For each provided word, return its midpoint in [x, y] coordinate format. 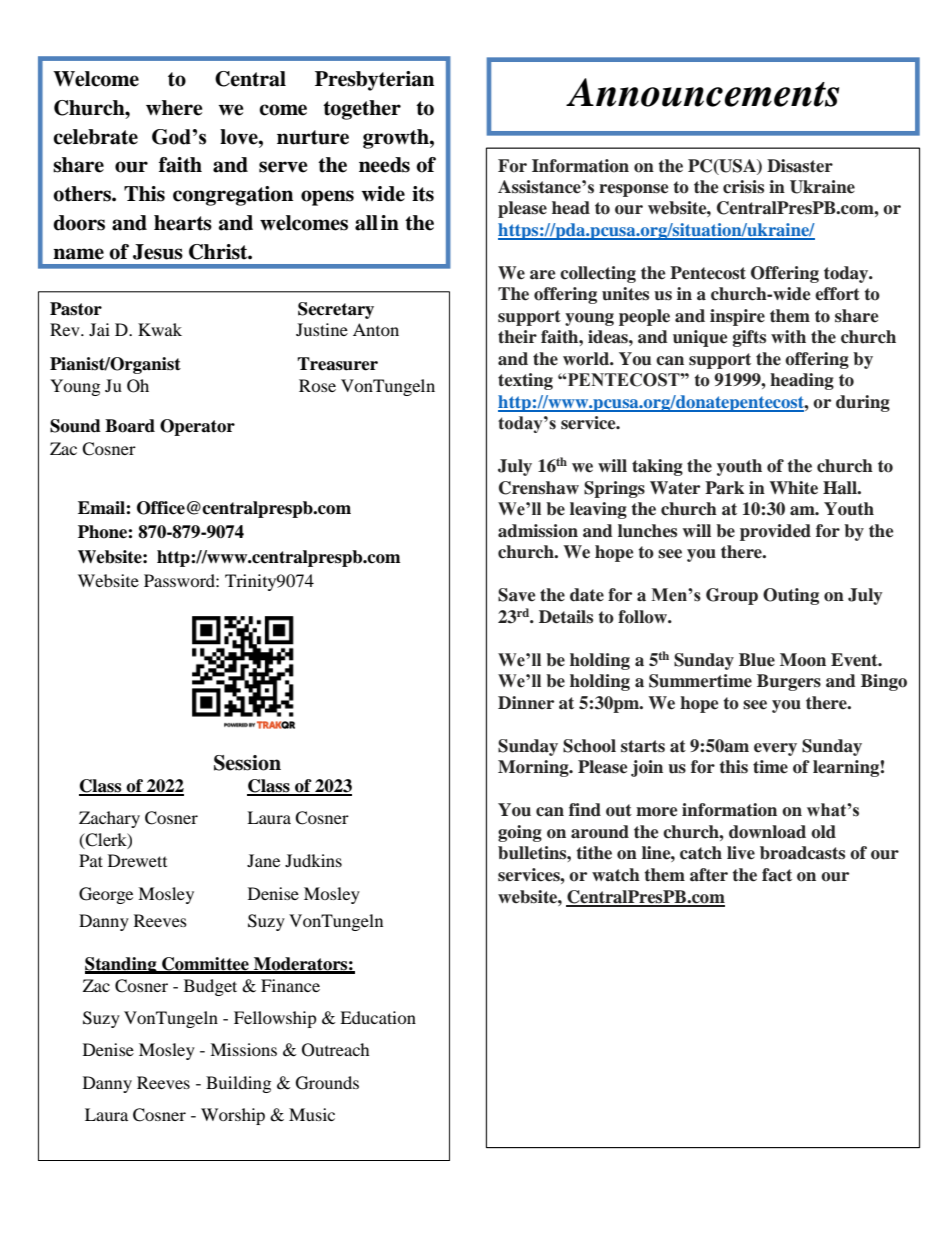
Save [517, 595]
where [174, 108]
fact [777, 875]
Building [238, 1084]
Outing [791, 596]
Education [378, 1017]
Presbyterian [374, 81]
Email [102, 508]
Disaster [800, 166]
